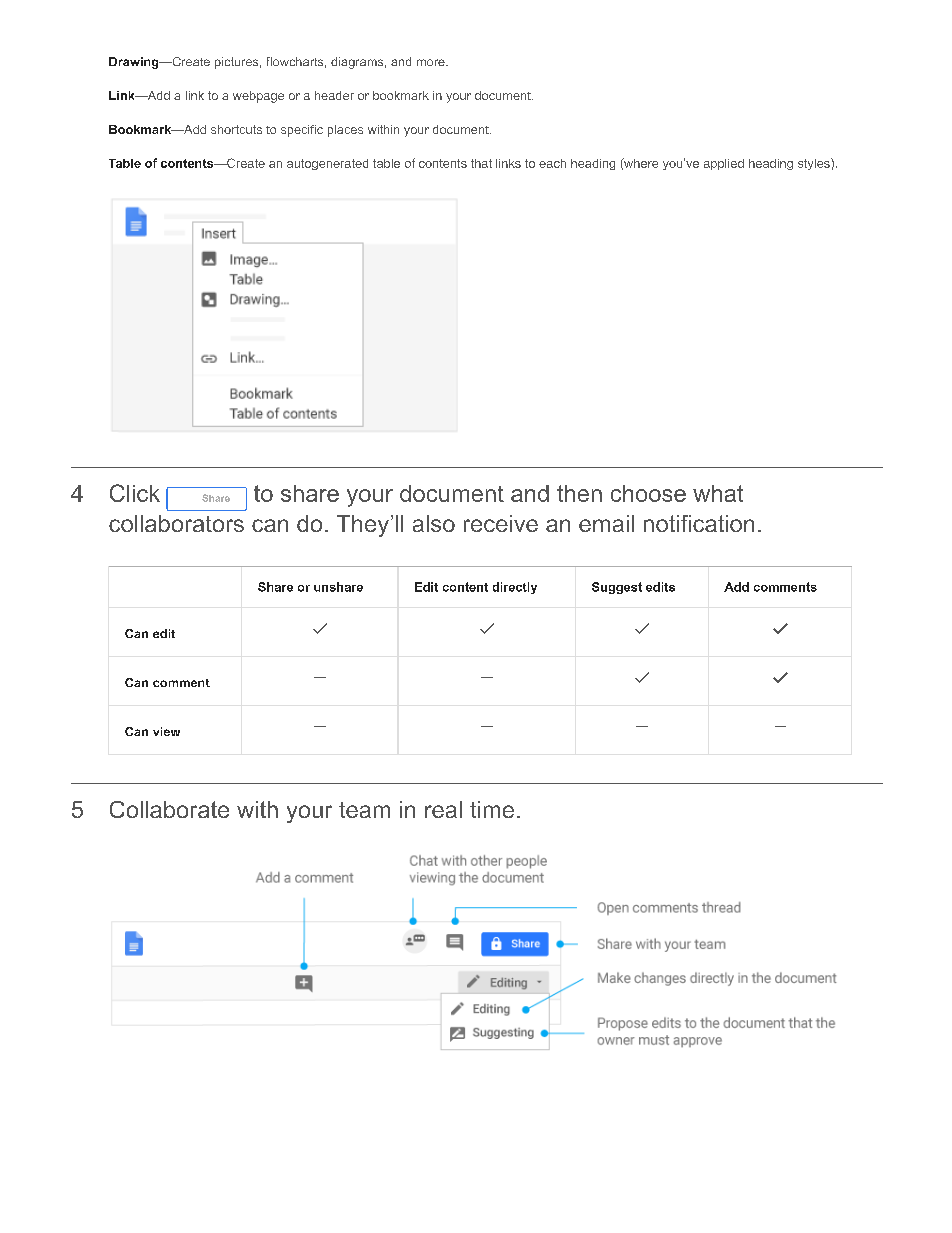  Describe the element at coordinates (815, 164) in the screenshot. I see `styles` at that location.
